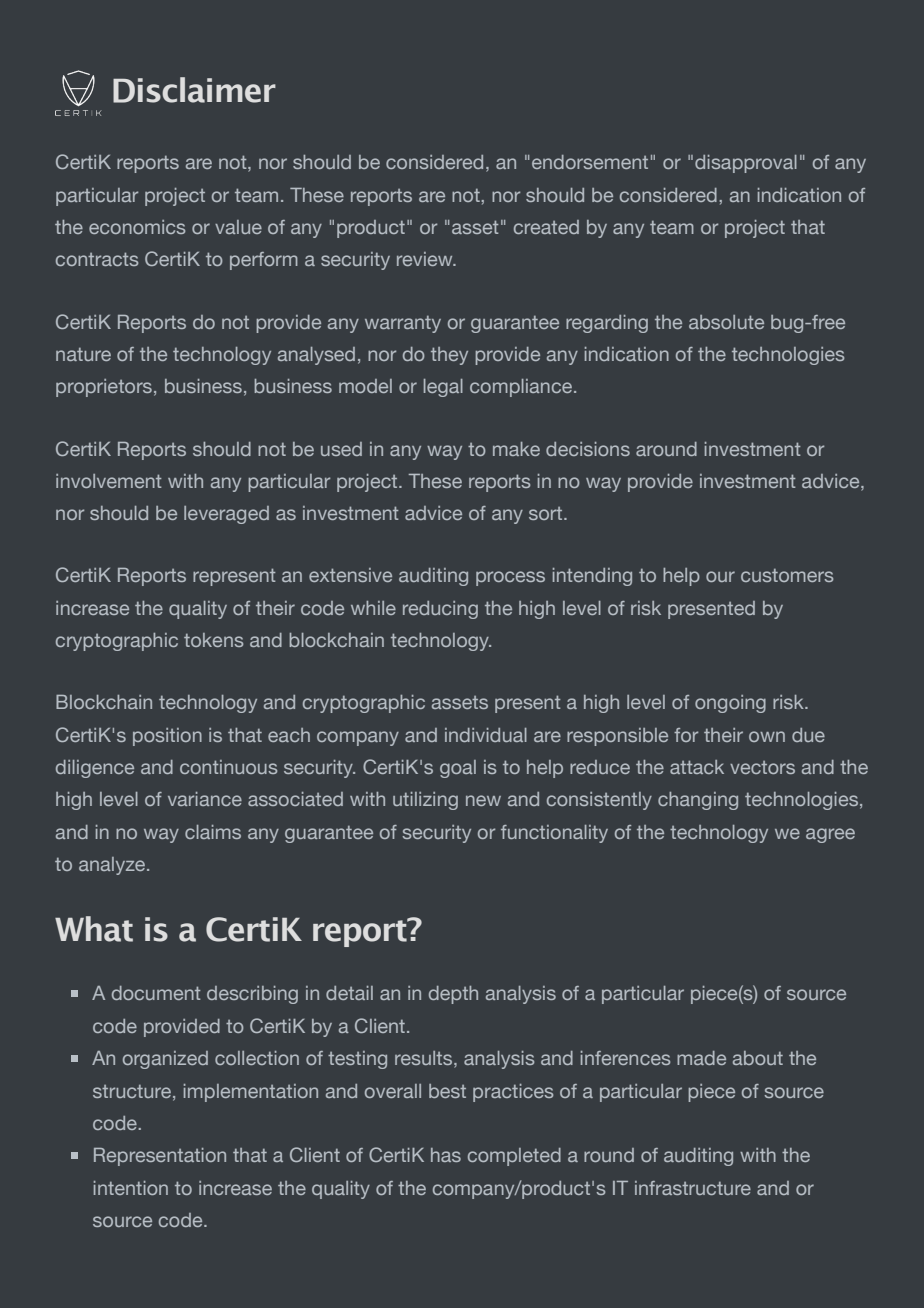 The width and height of the screenshot is (924, 1308). What do you see at coordinates (590, 162) in the screenshot?
I see `endorsement` at bounding box center [590, 162].
